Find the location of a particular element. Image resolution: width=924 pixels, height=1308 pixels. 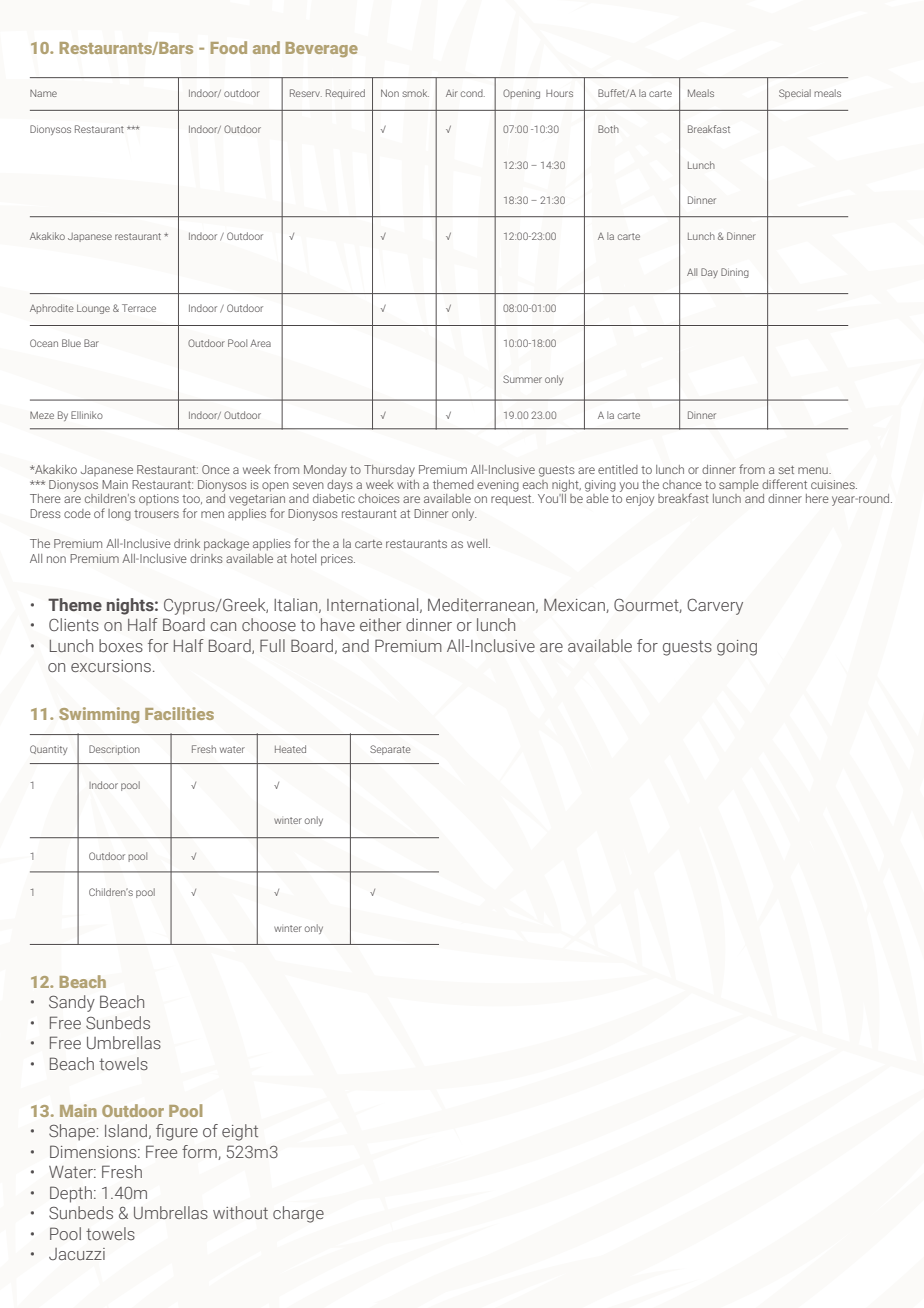

Special is located at coordinates (795, 94).
